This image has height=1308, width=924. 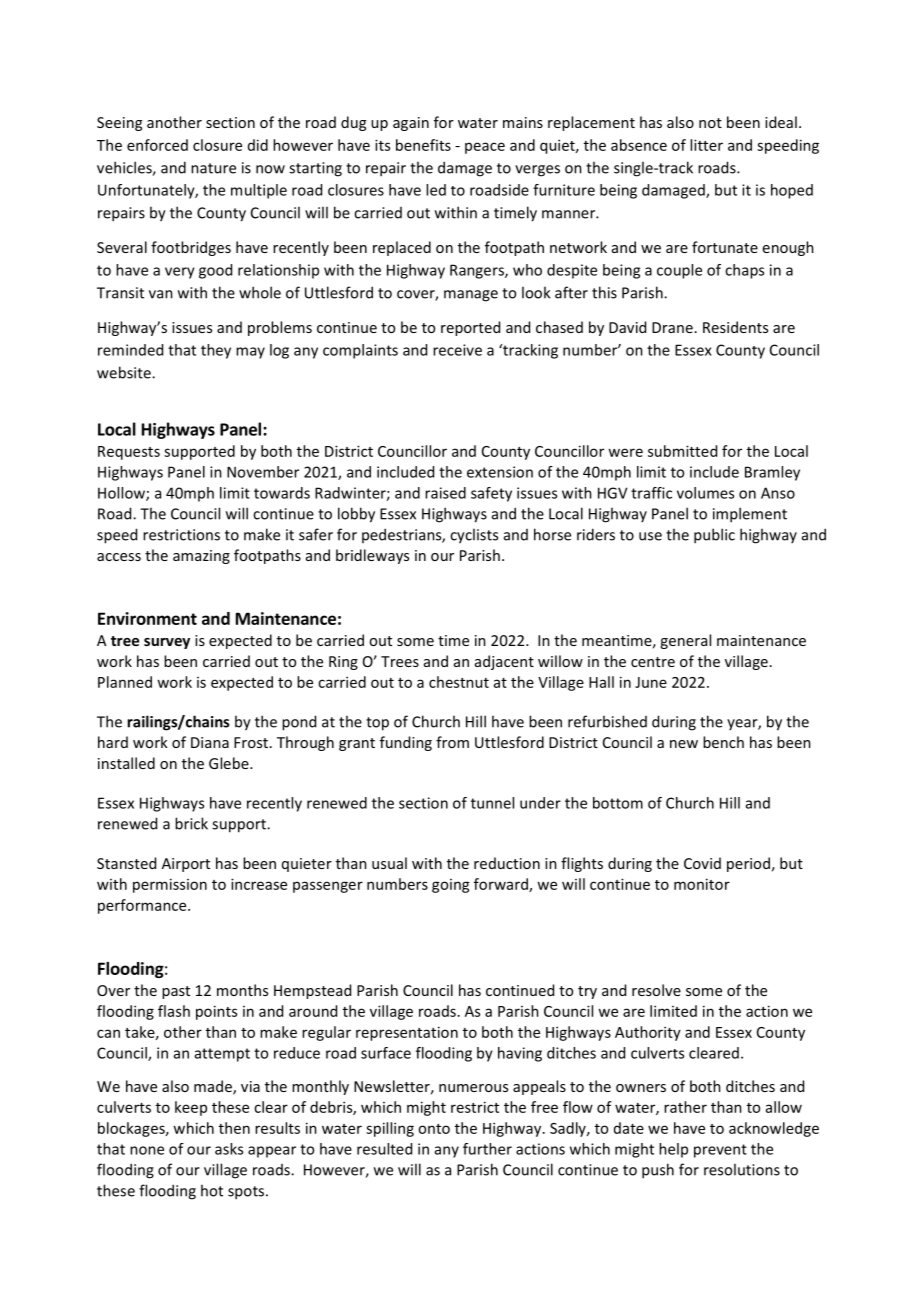 I want to click on prevent, so click(x=720, y=1151).
